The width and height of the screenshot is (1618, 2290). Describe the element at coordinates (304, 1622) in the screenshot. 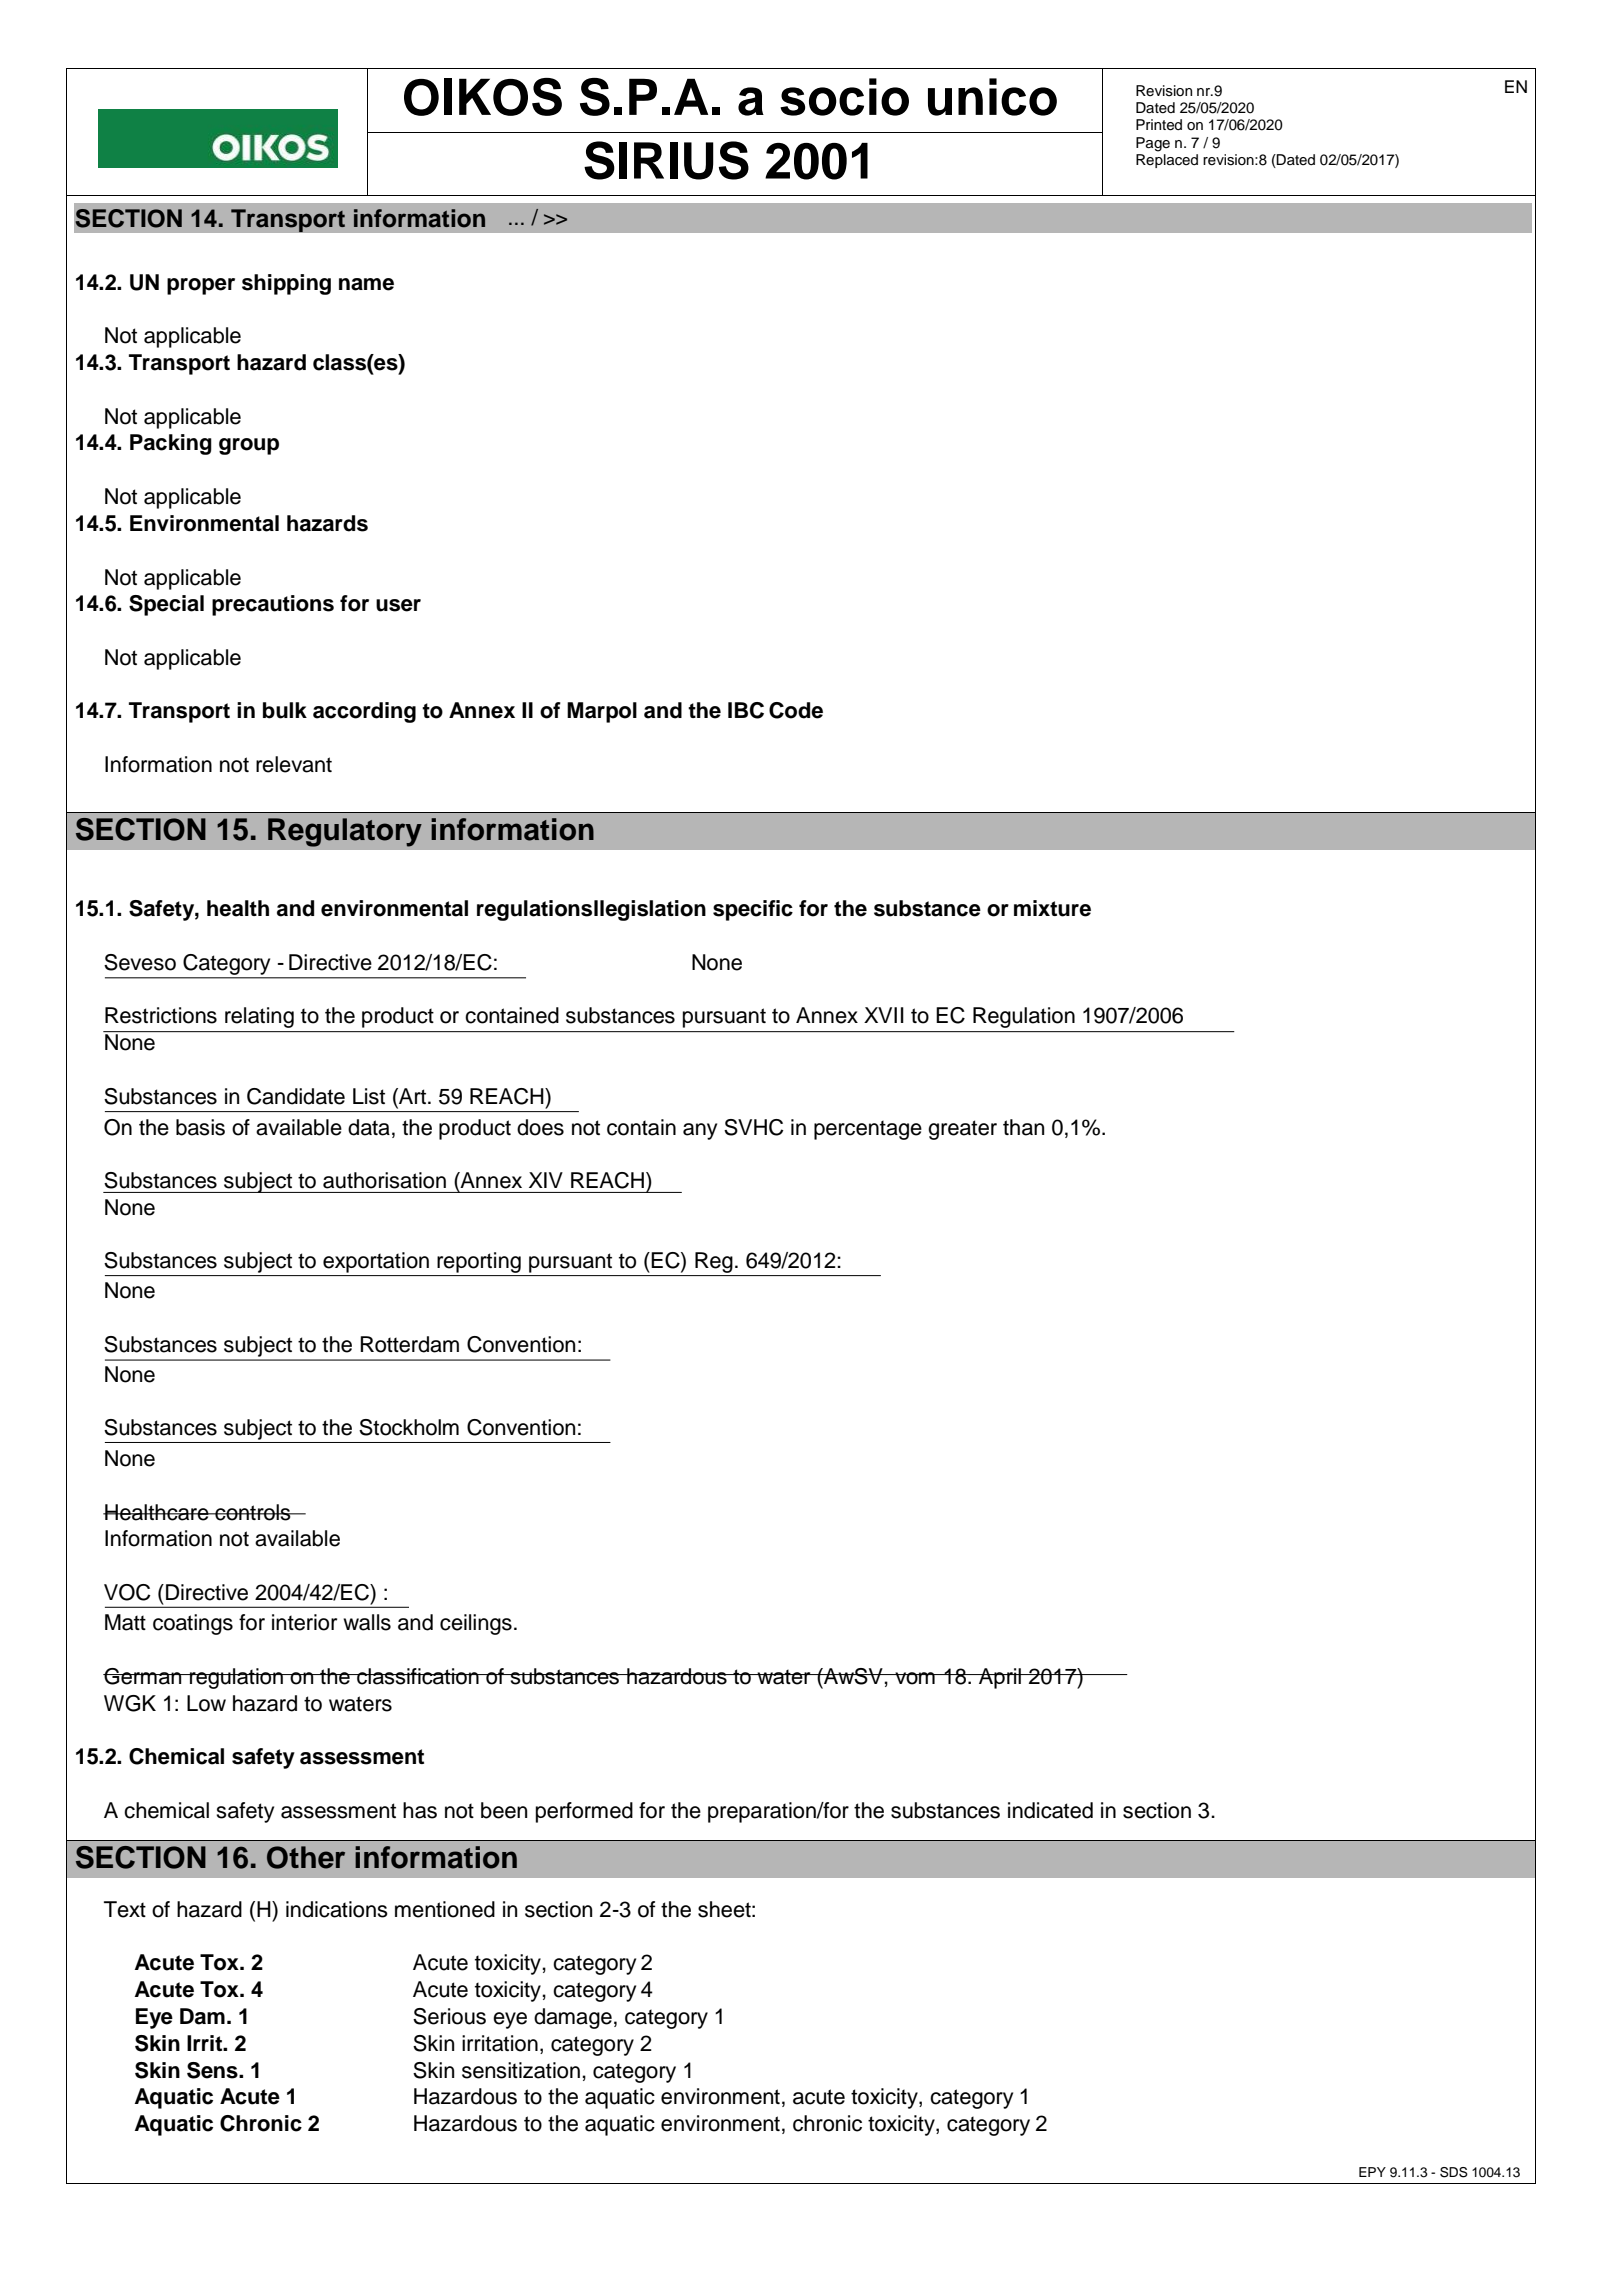

I see `interior` at that location.
